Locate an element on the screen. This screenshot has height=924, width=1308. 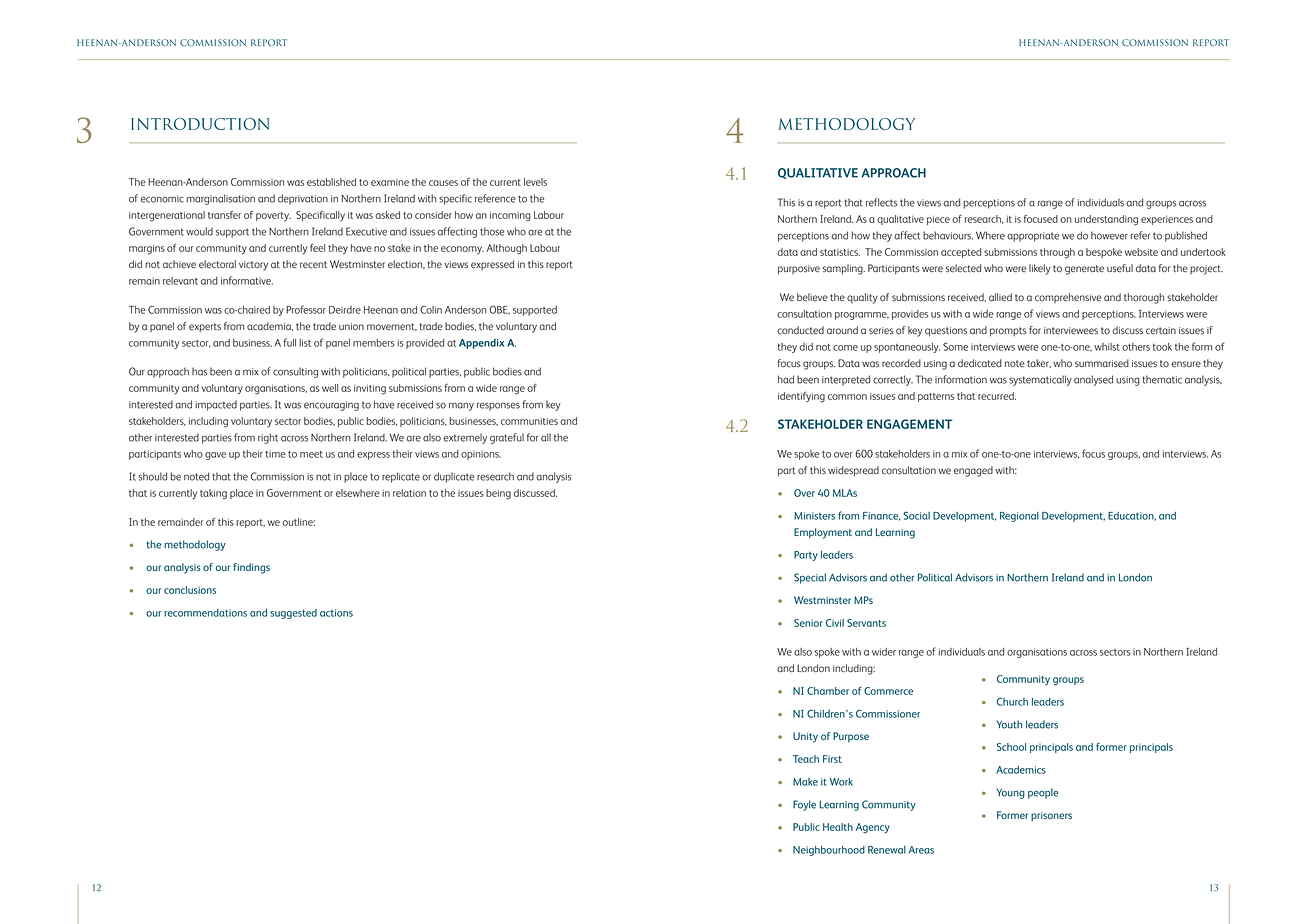
Chamber is located at coordinates (828, 691).
